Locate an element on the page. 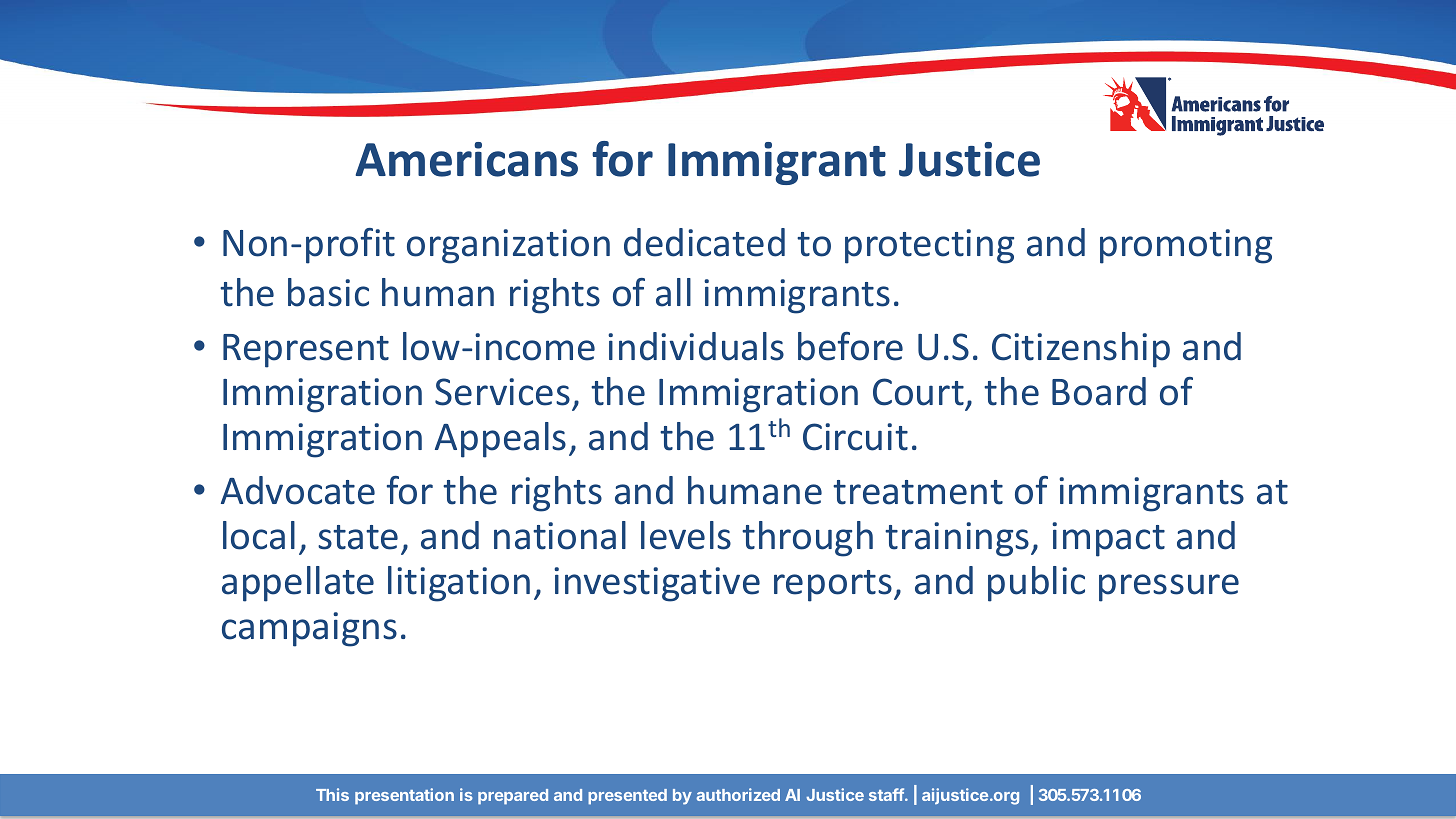 This page has height=819, width=1456. Americans is located at coordinates (467, 159).
